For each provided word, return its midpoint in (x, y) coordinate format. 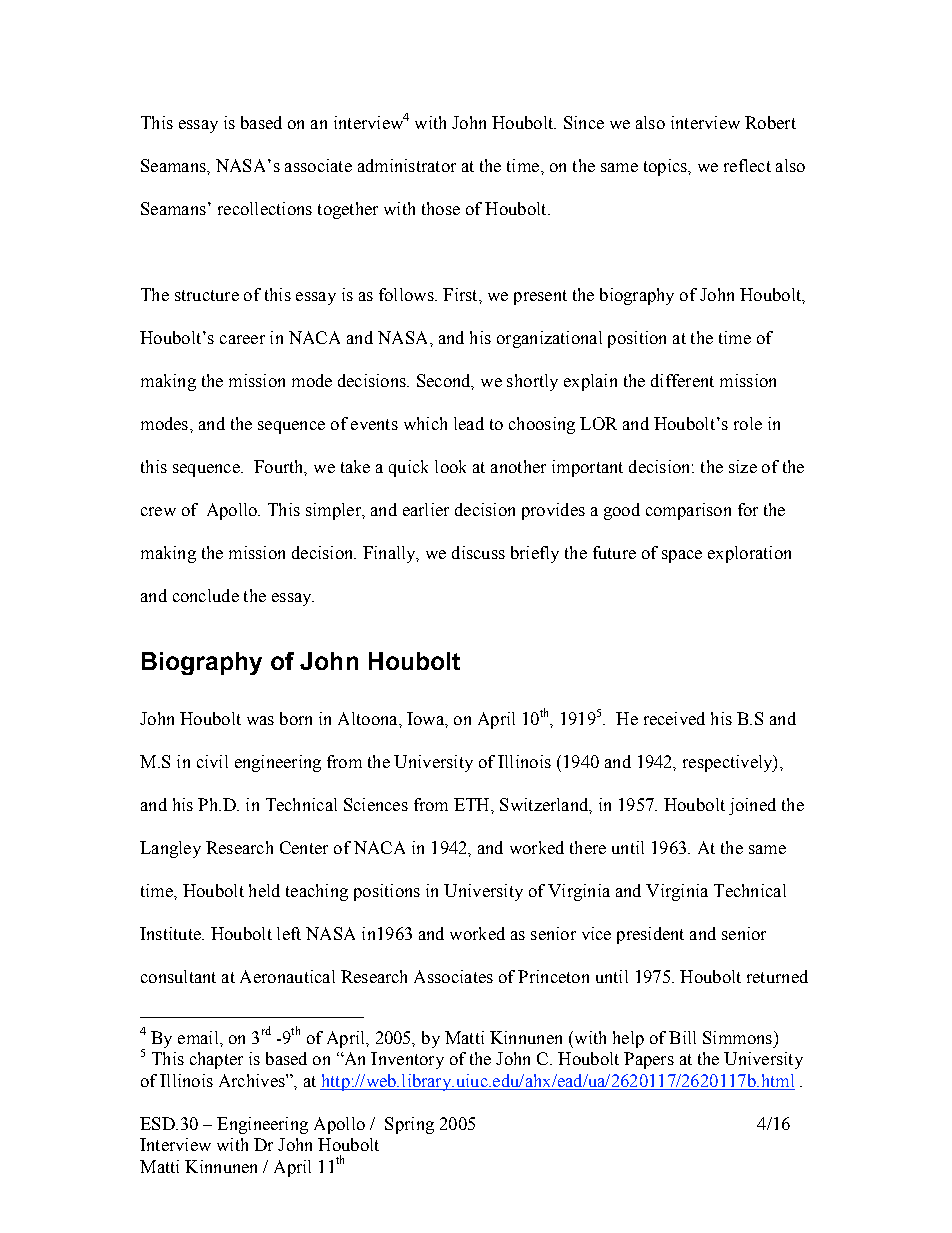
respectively (729, 763)
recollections (265, 208)
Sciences (376, 804)
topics (666, 167)
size (743, 466)
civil (212, 761)
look (450, 466)
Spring (409, 1125)
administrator (407, 165)
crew (158, 511)
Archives (253, 1080)
